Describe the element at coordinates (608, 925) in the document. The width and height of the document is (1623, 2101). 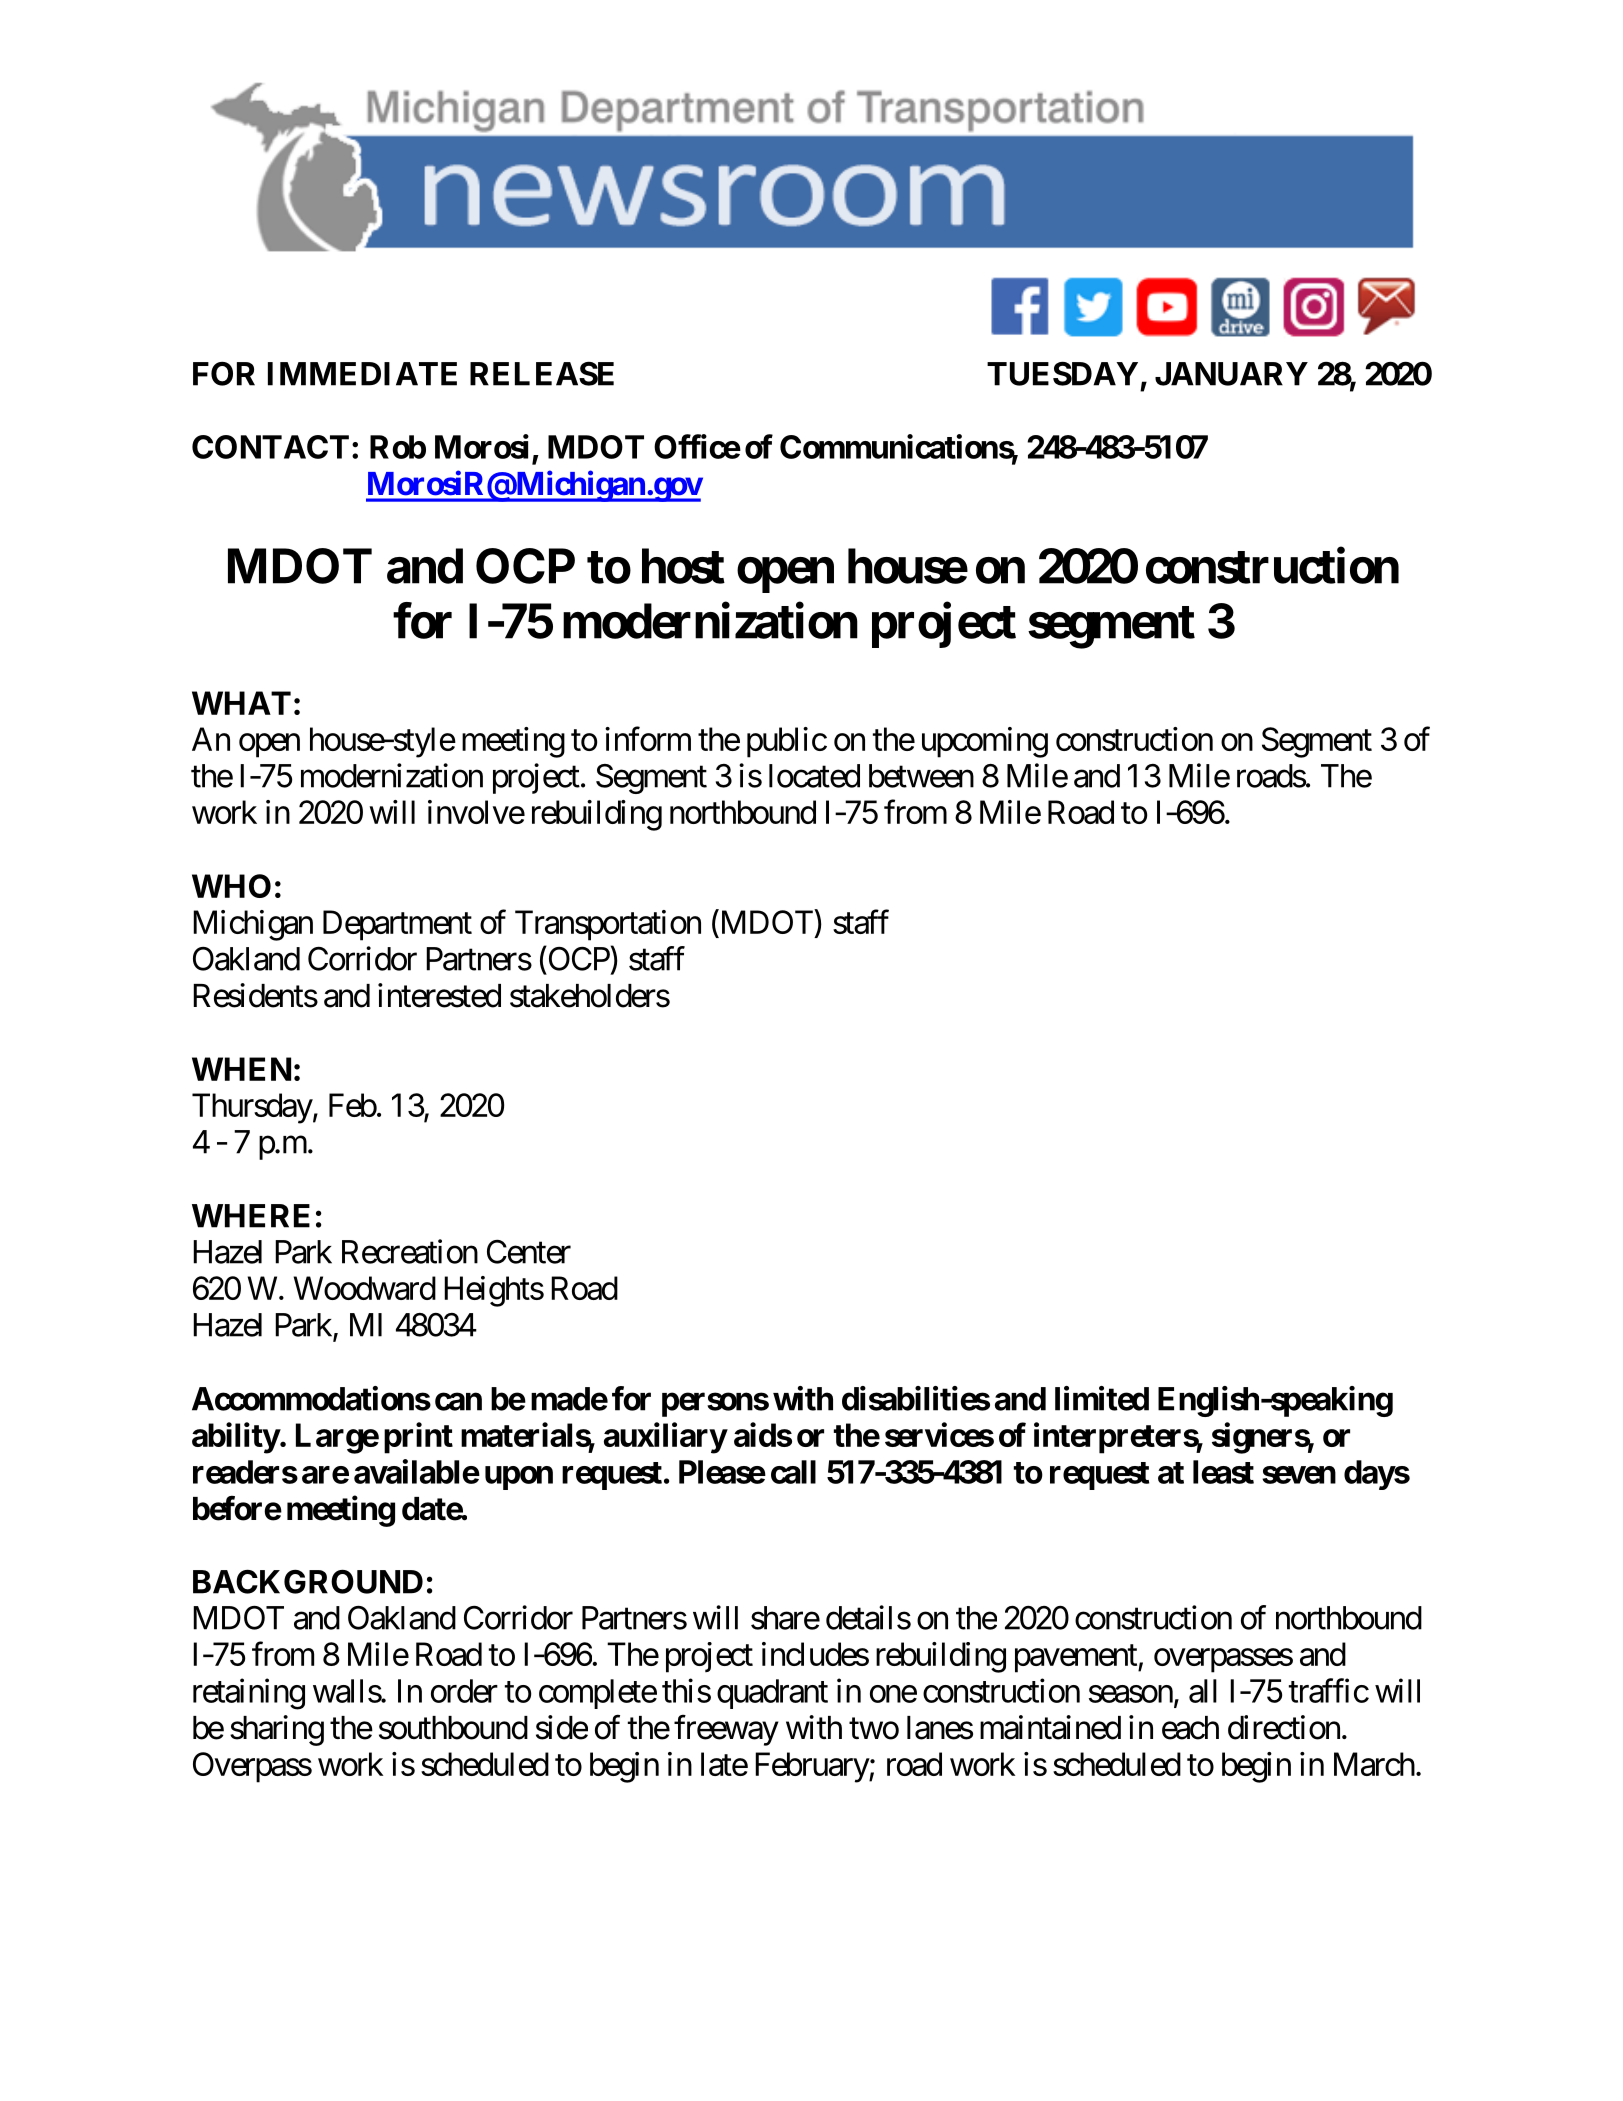
I see `Transportation` at that location.
